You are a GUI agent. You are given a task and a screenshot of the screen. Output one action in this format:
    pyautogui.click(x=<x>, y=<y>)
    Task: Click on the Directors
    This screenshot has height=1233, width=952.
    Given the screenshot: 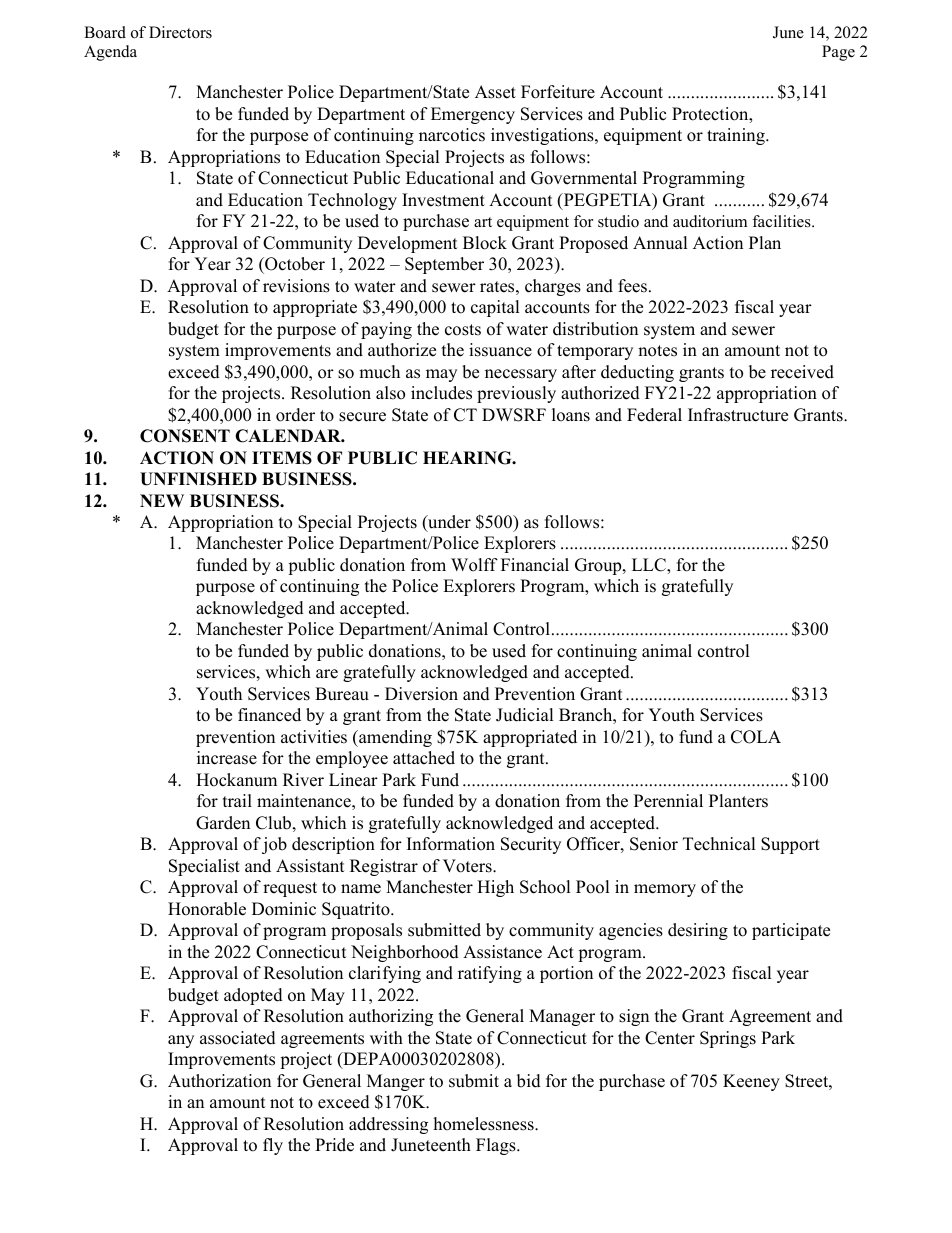 What is the action you would take?
    pyautogui.click(x=180, y=32)
